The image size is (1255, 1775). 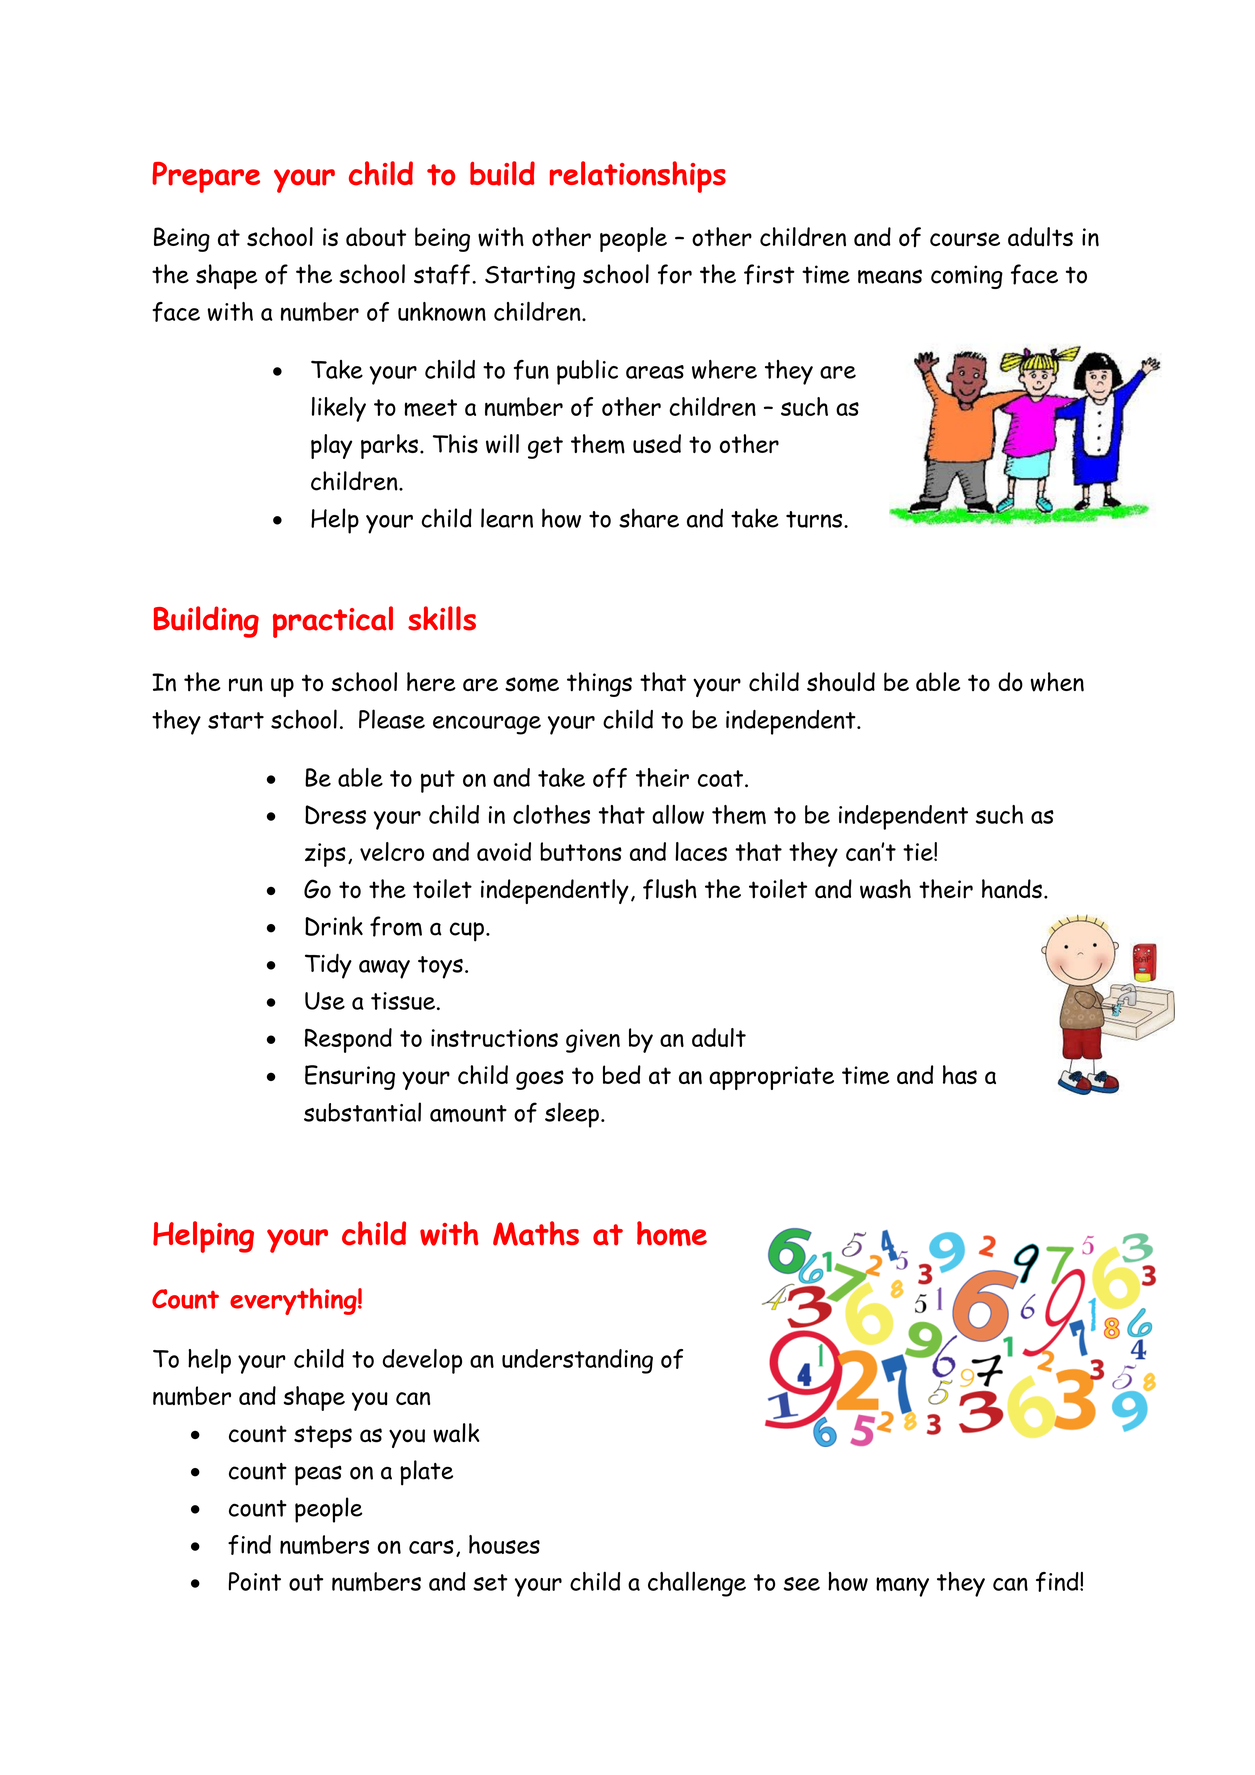 What do you see at coordinates (1012, 889) in the image?
I see `hands` at bounding box center [1012, 889].
